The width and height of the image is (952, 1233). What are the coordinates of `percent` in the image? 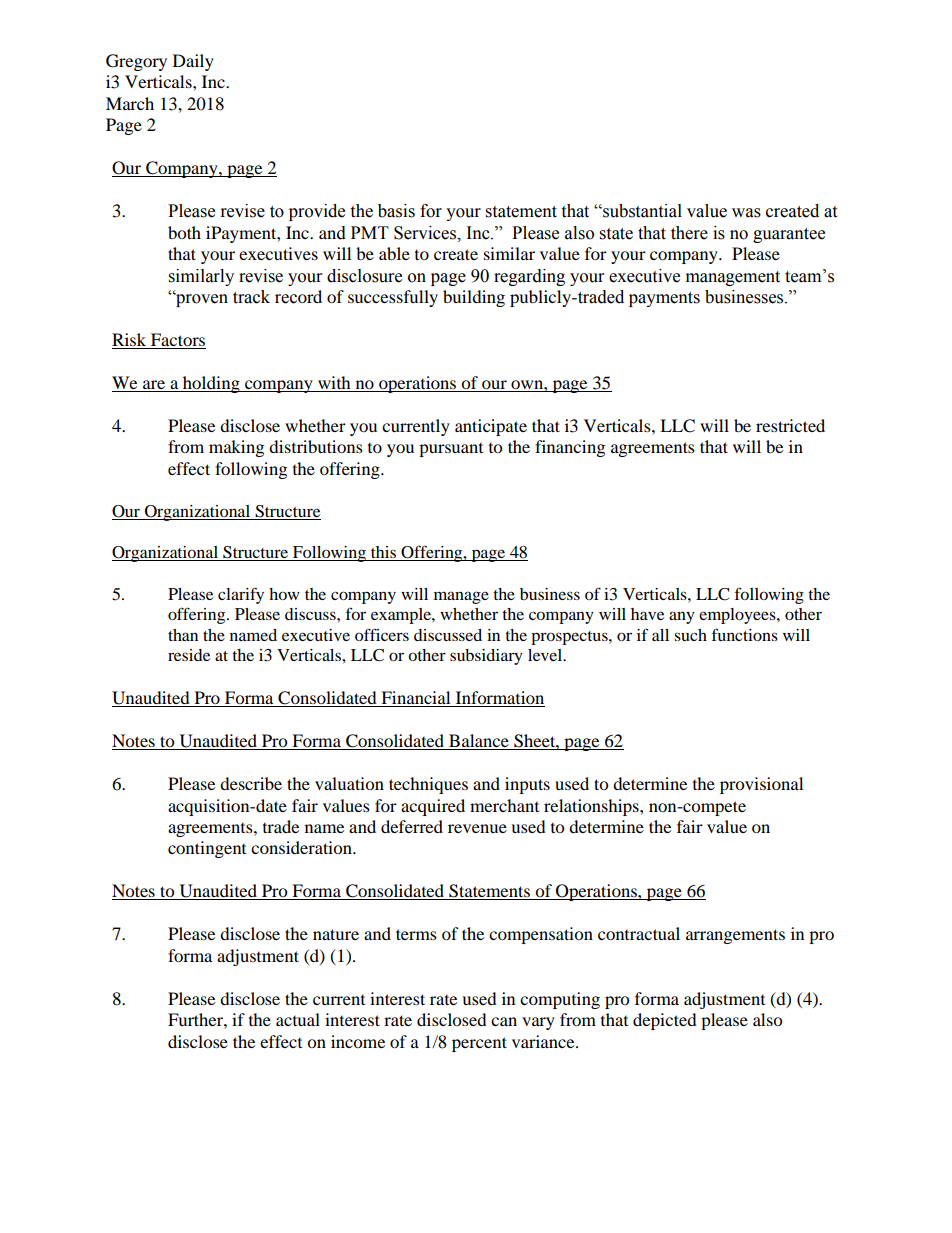 It's located at (479, 1044).
